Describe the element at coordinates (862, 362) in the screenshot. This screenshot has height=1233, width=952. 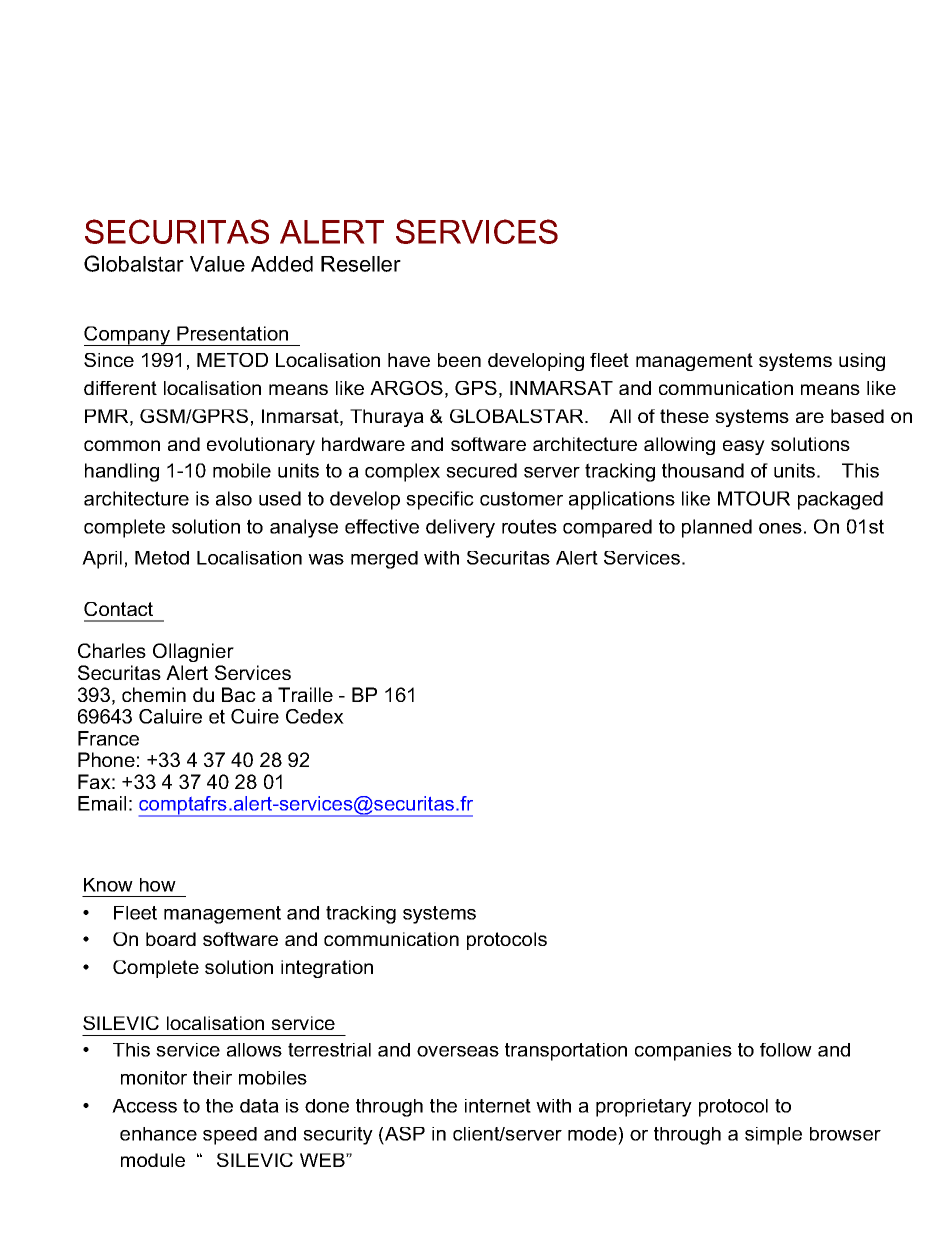
I see `using` at that location.
